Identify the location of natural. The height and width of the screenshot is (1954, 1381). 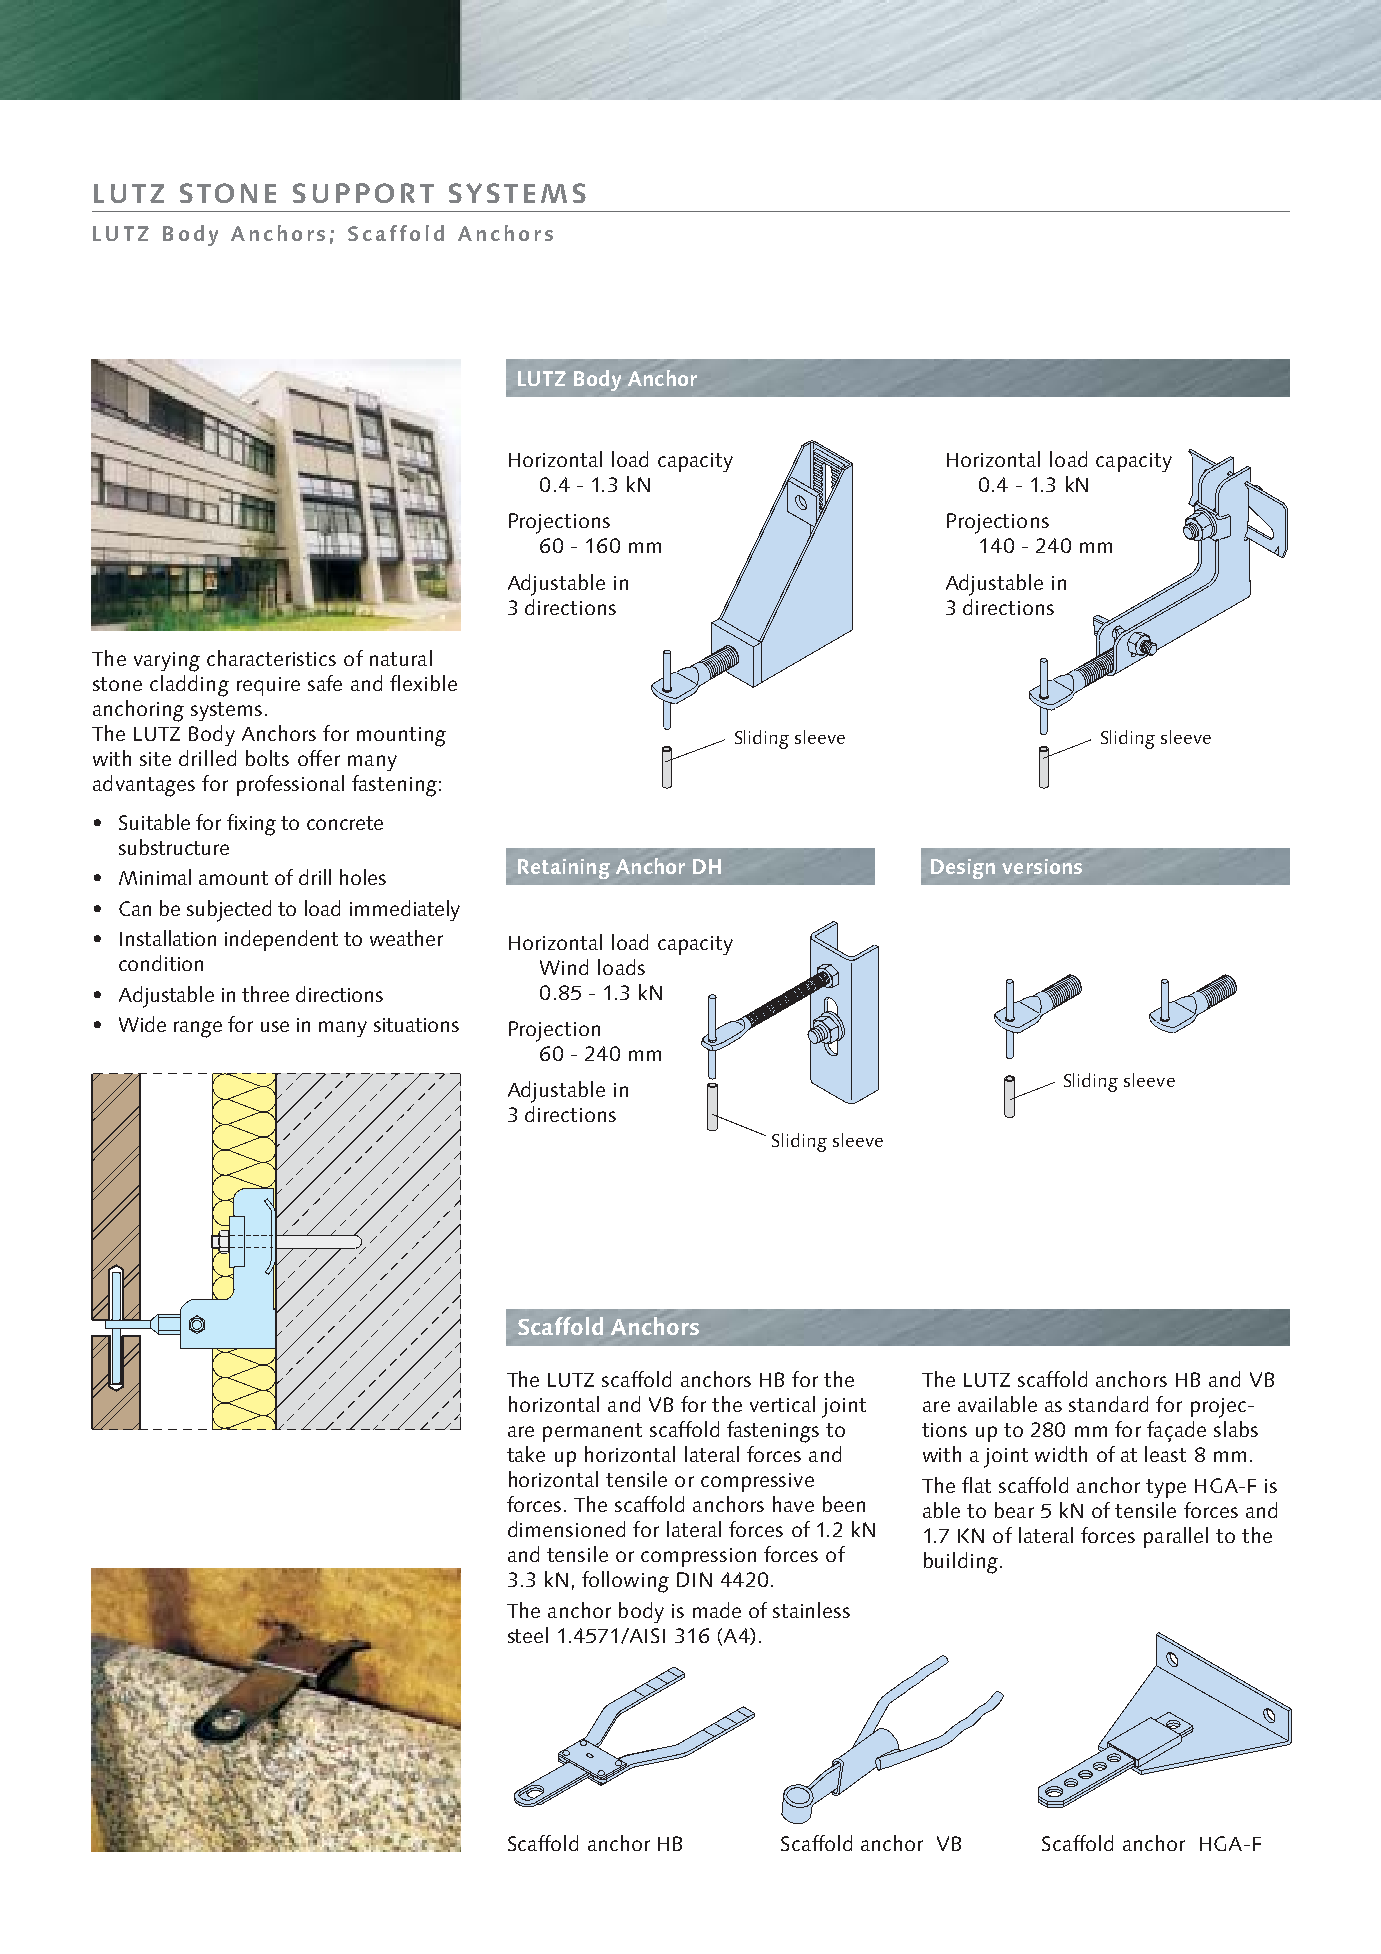
(401, 658).
